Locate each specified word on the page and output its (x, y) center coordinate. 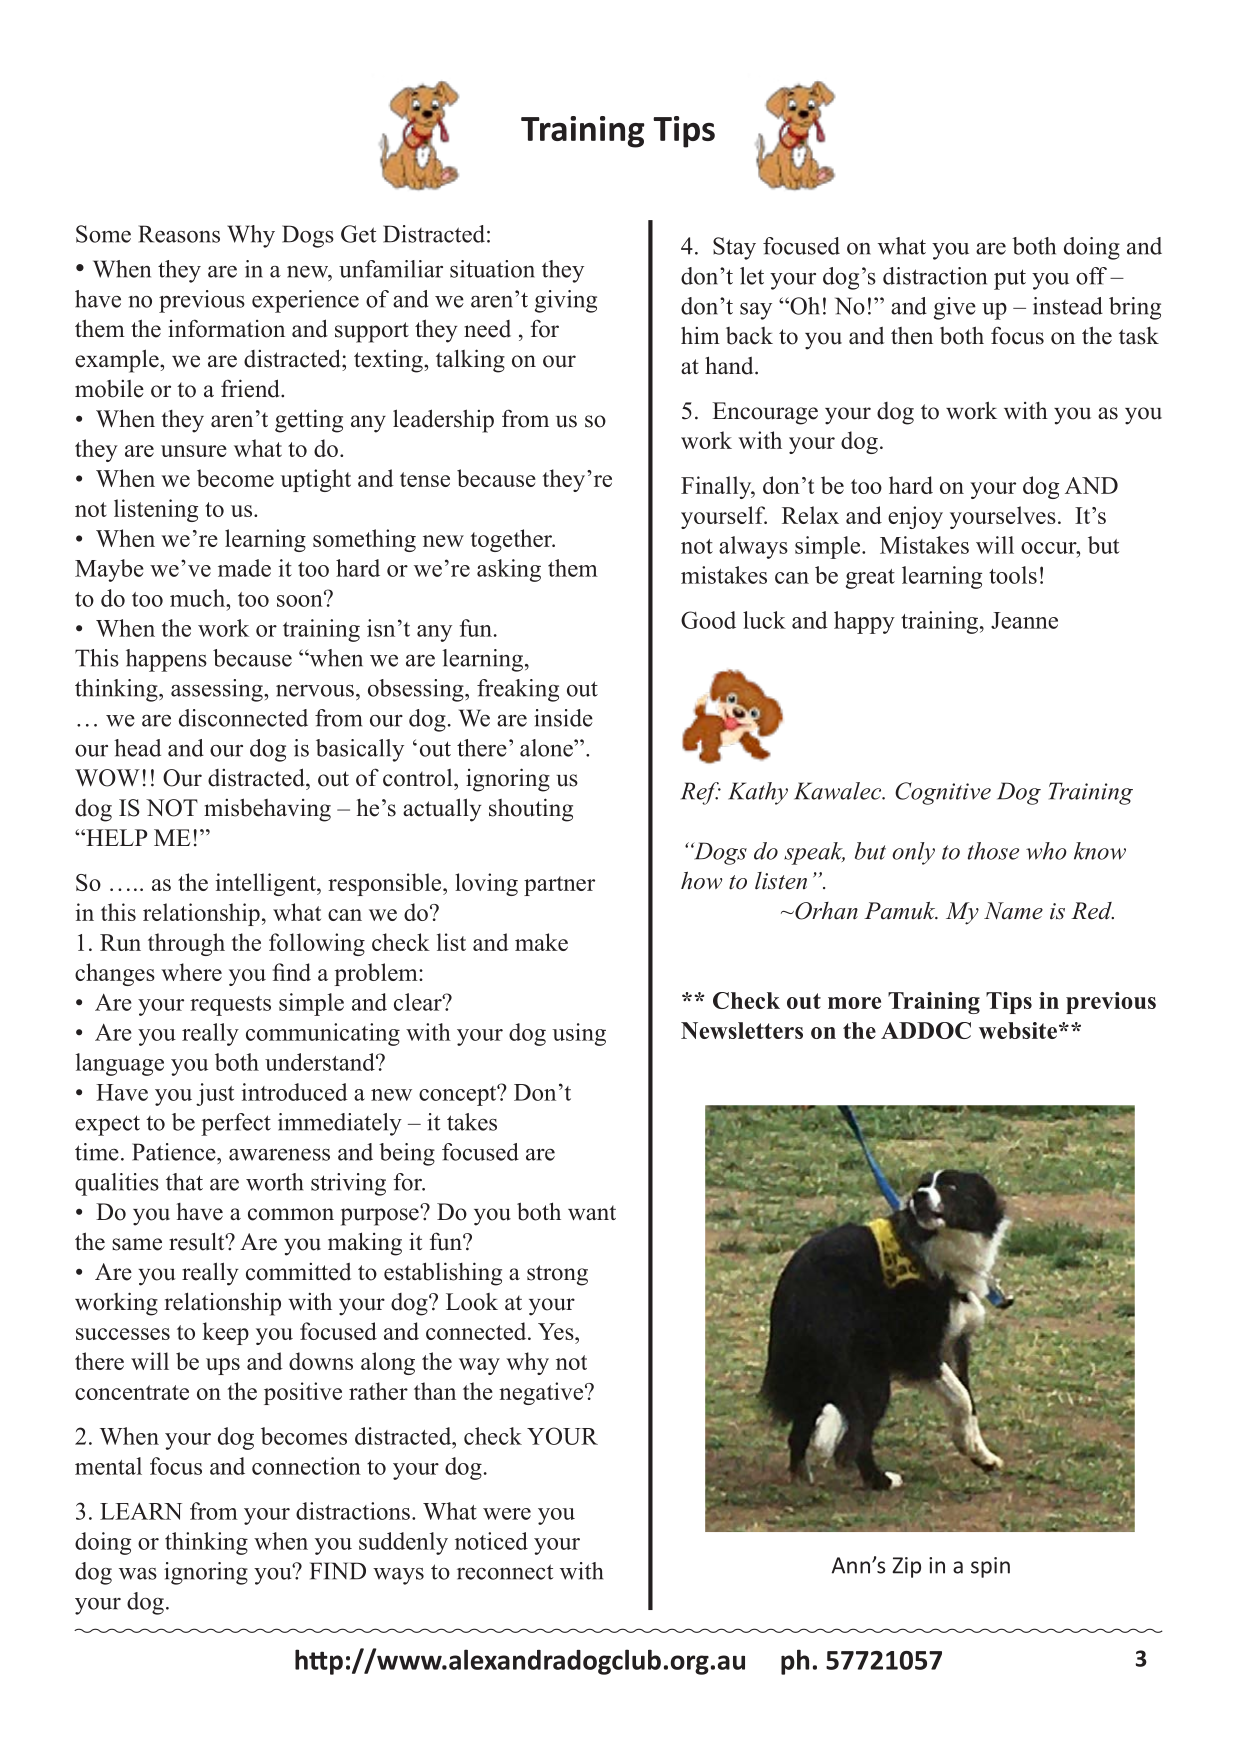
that (184, 1182)
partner (559, 886)
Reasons (179, 234)
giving (566, 301)
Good (708, 620)
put (1010, 279)
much (198, 598)
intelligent (266, 884)
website (1018, 1030)
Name (1013, 911)
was (138, 1574)
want (592, 1212)
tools (1013, 575)
